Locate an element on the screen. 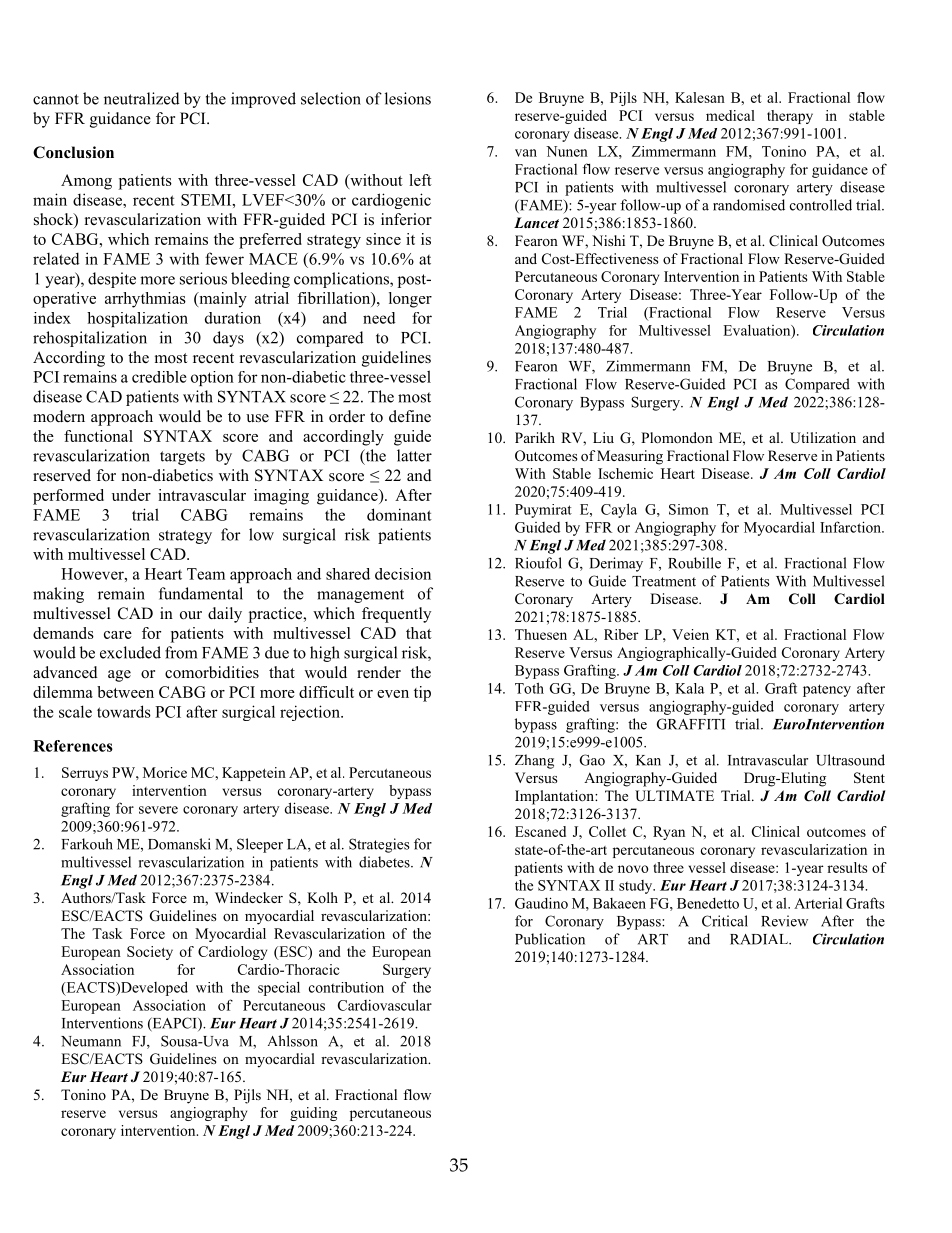 The image size is (952, 1233). lesions is located at coordinates (408, 98).
